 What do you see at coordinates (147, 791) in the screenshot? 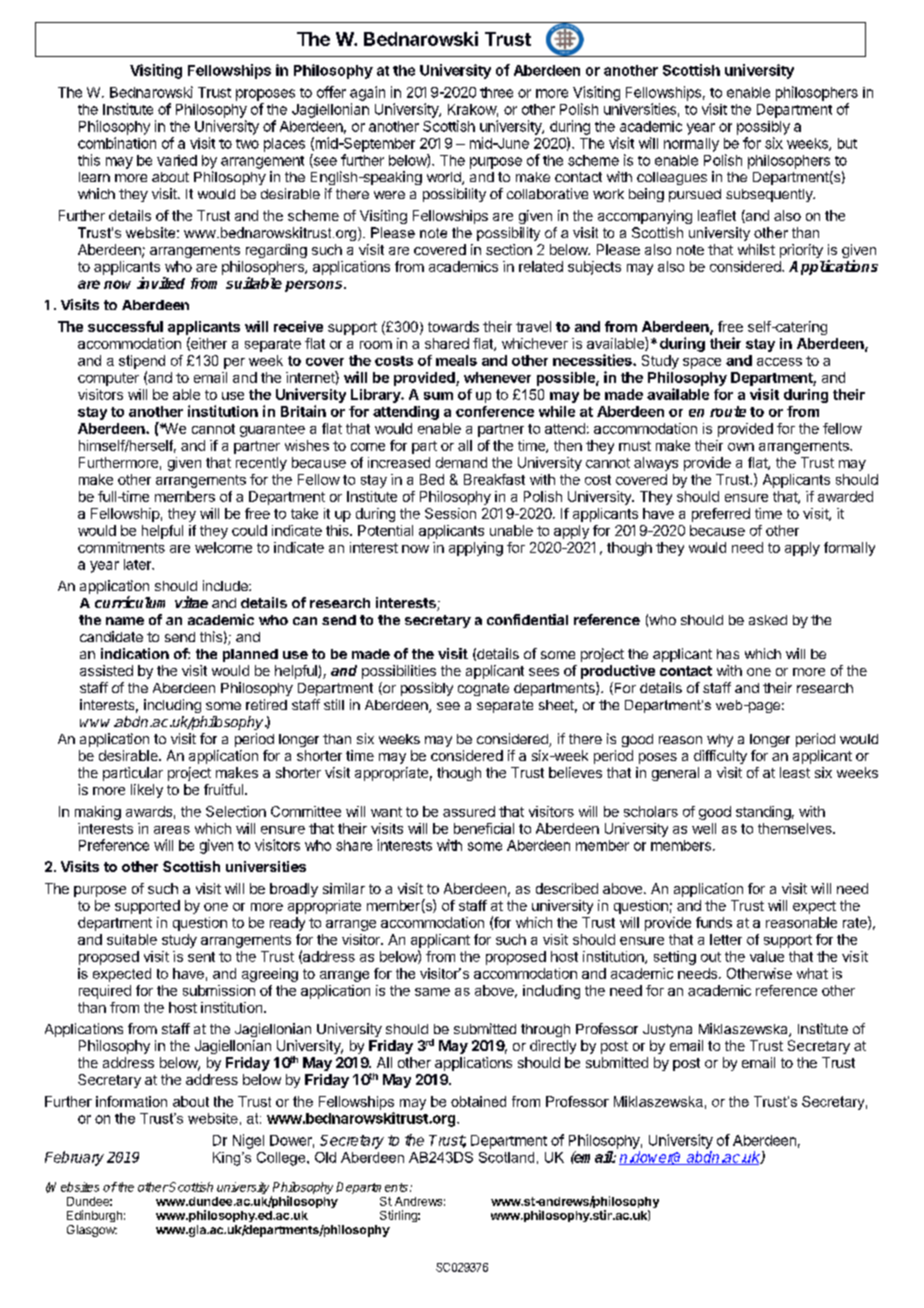
I see `likely` at bounding box center [147, 791].
